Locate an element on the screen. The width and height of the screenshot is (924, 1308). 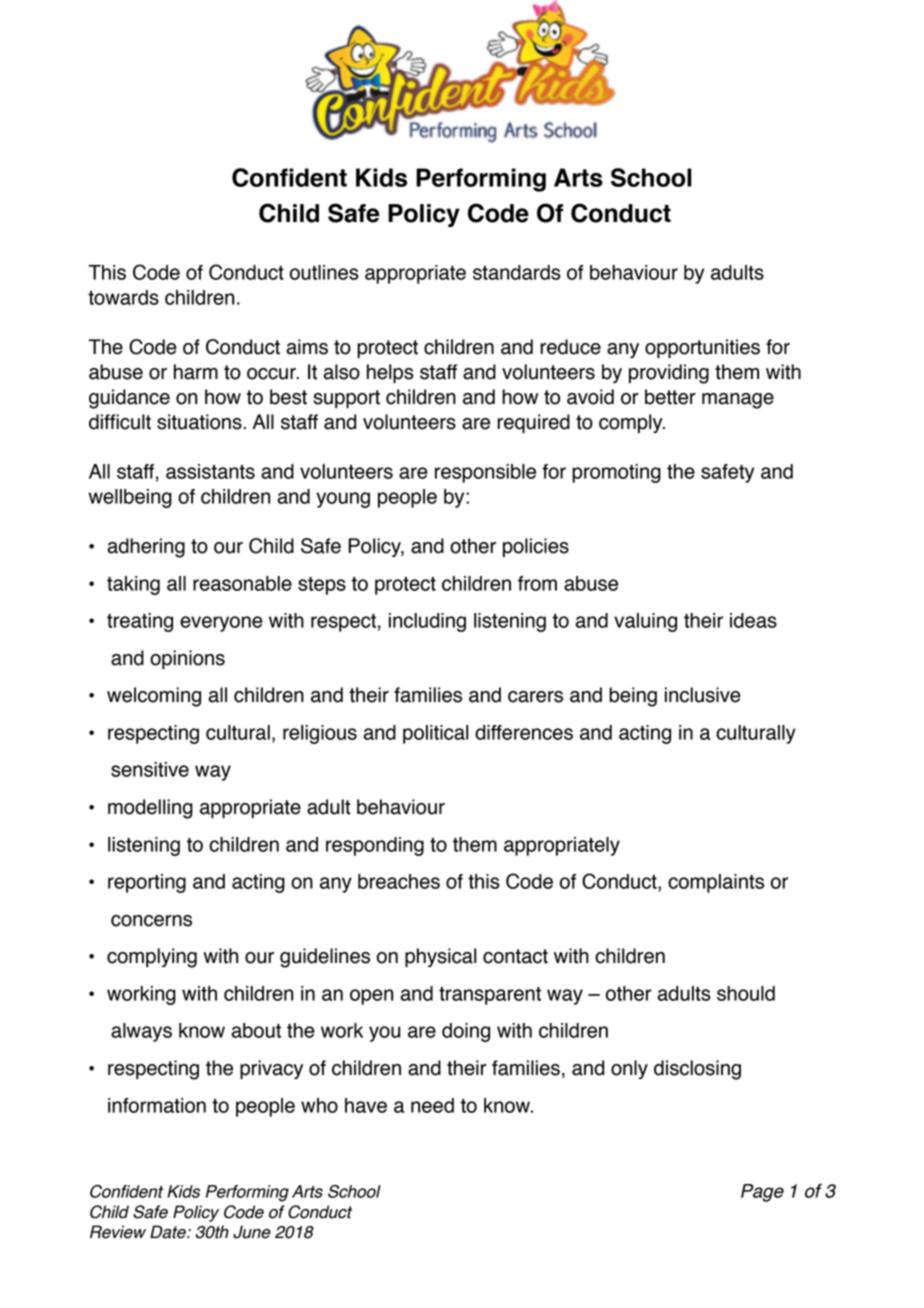
valuing is located at coordinates (645, 622).
